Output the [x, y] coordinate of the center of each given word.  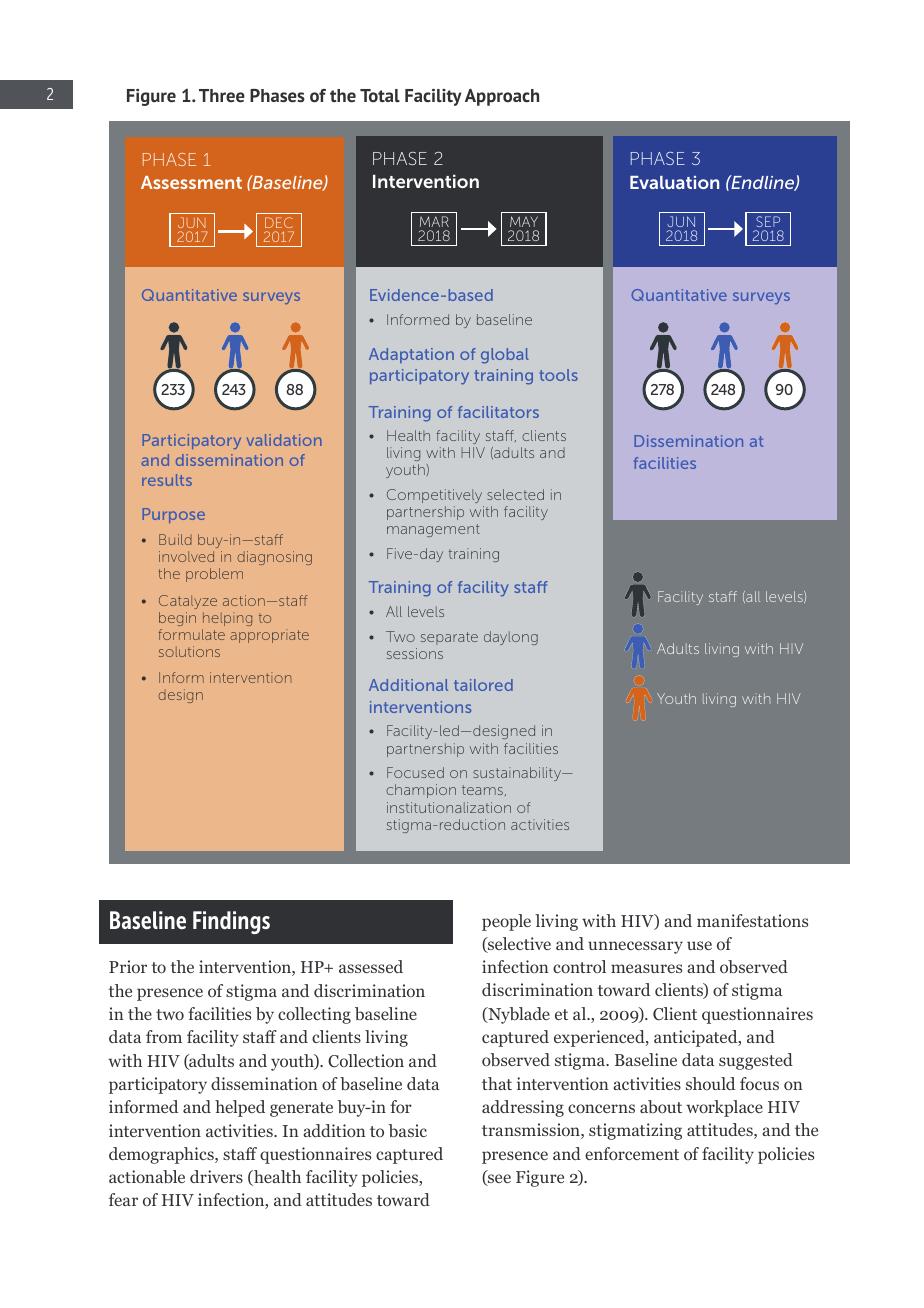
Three [222, 96]
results [167, 480]
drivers [216, 1176]
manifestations [752, 920]
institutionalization [449, 807]
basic [408, 1131]
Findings [231, 922]
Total [380, 96]
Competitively [434, 496]
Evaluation [674, 182]
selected [515, 494]
